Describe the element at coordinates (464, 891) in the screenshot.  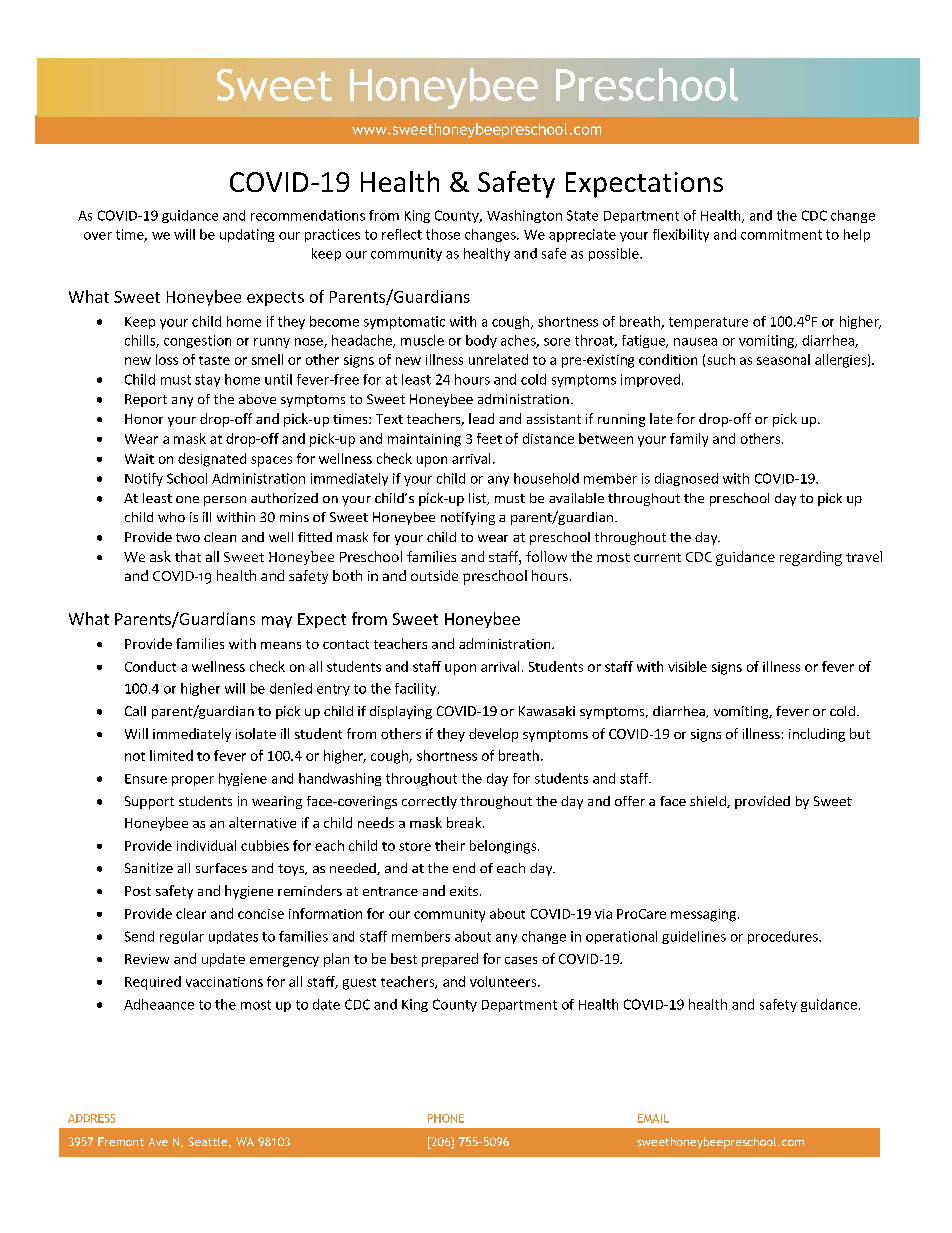
I see `exits` at that location.
